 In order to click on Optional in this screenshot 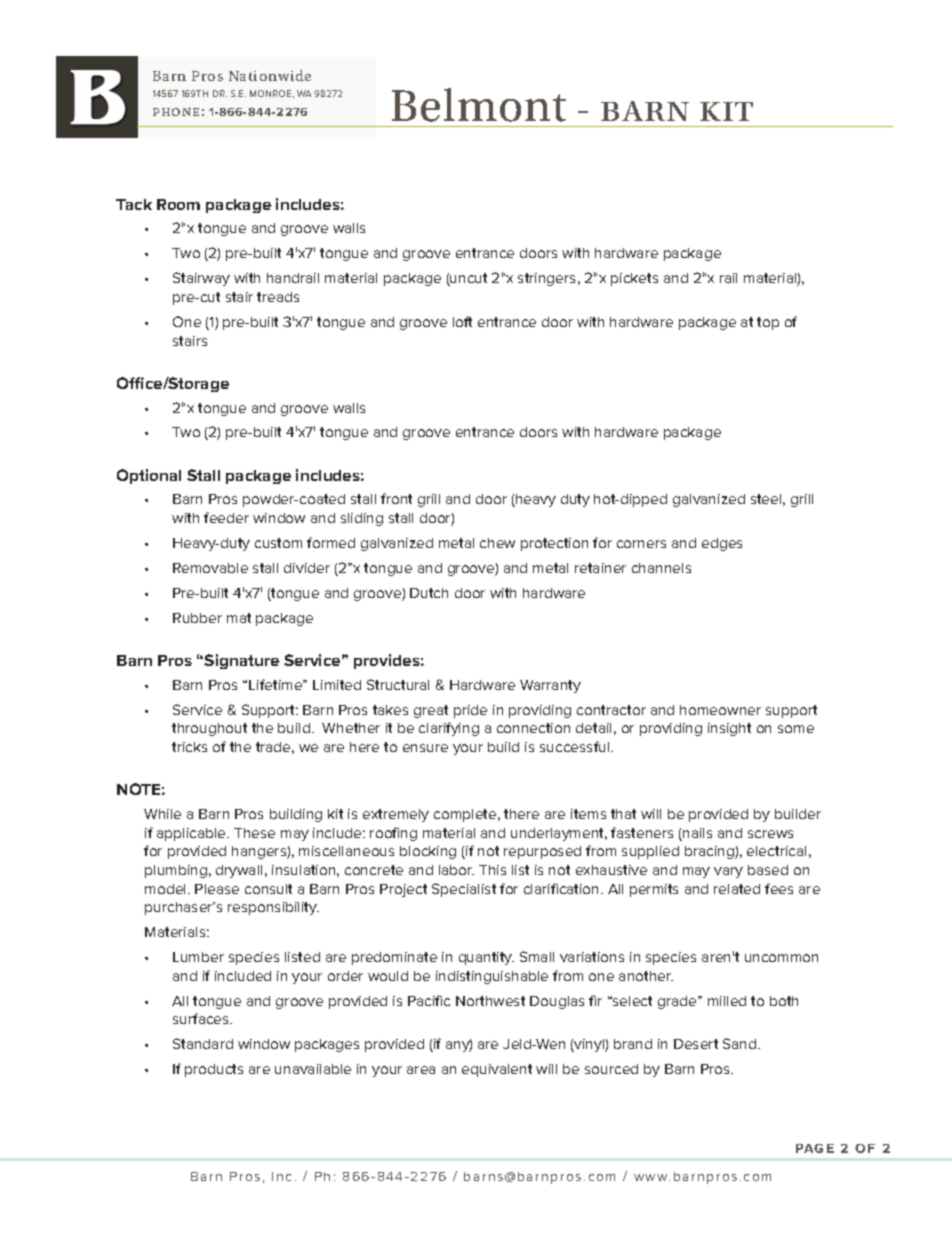, I will do `click(149, 476)`.
